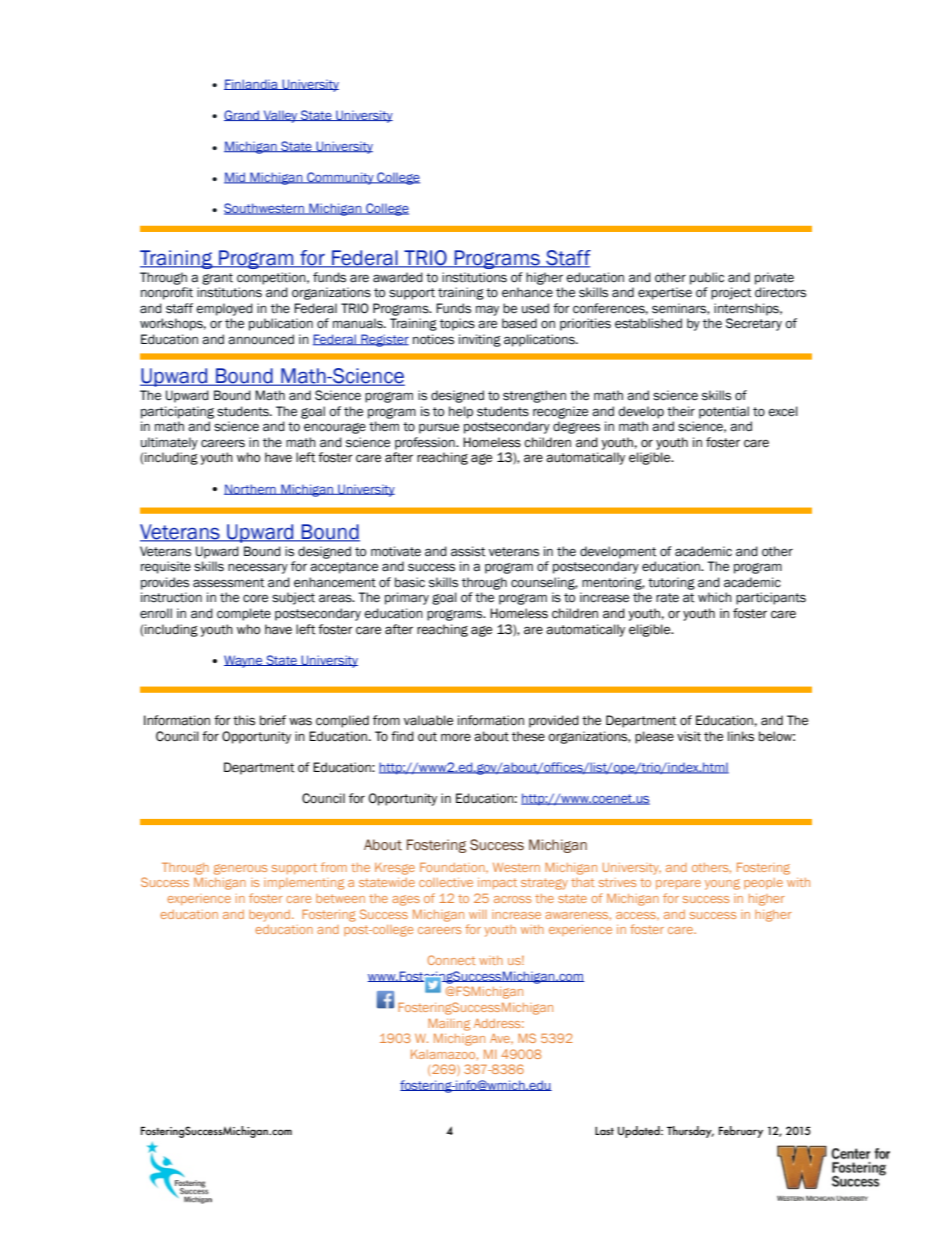 The image size is (952, 1233). I want to click on private, so click(774, 278).
